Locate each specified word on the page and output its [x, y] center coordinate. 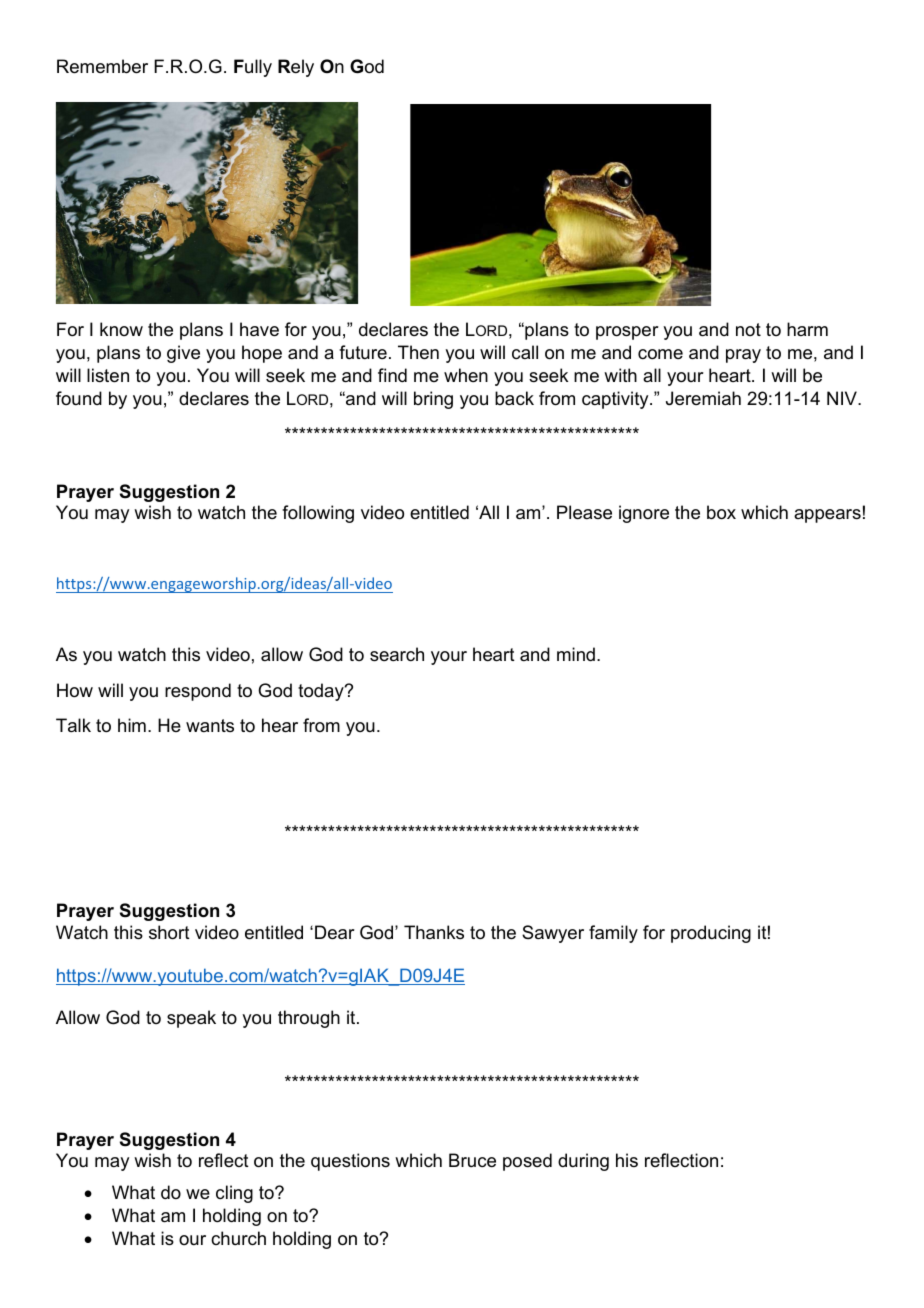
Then [418, 352]
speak [191, 1019]
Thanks [434, 932]
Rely [296, 68]
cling [234, 1194]
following [318, 514]
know [121, 329]
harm [807, 329]
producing [711, 934]
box [721, 512]
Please [584, 512]
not [748, 329]
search [397, 654]
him [132, 725]
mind [576, 654]
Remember [102, 66]
